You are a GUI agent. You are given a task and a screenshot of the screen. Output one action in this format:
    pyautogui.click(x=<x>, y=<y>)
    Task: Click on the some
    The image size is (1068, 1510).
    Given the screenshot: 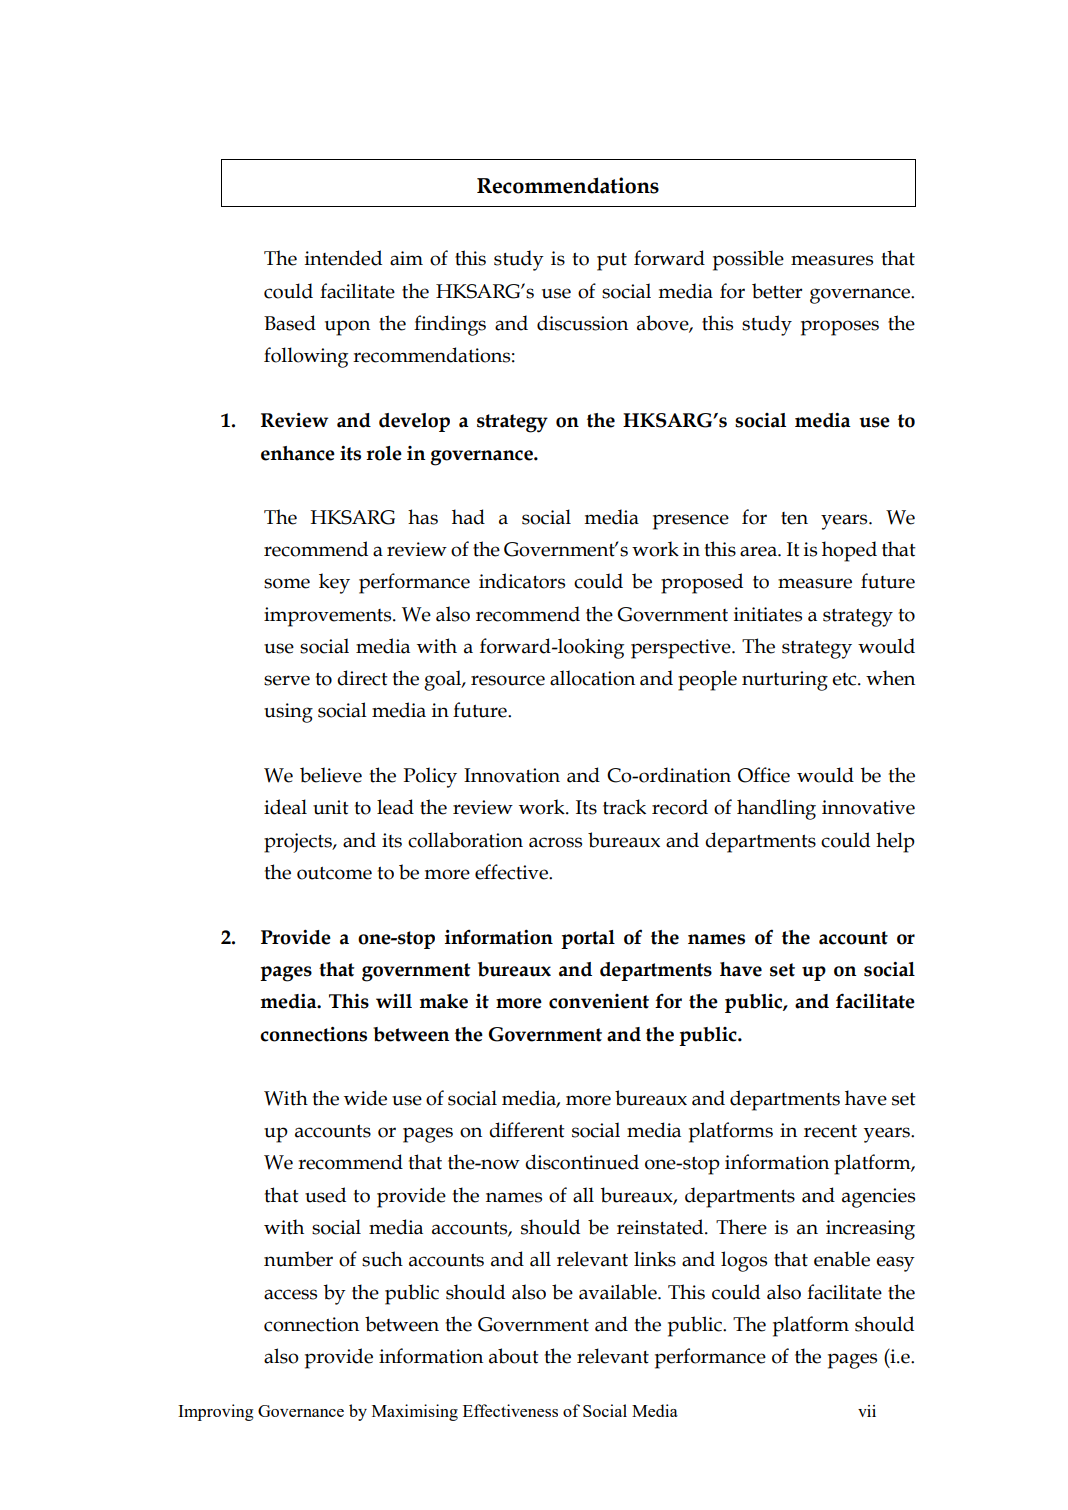 What is the action you would take?
    pyautogui.click(x=287, y=583)
